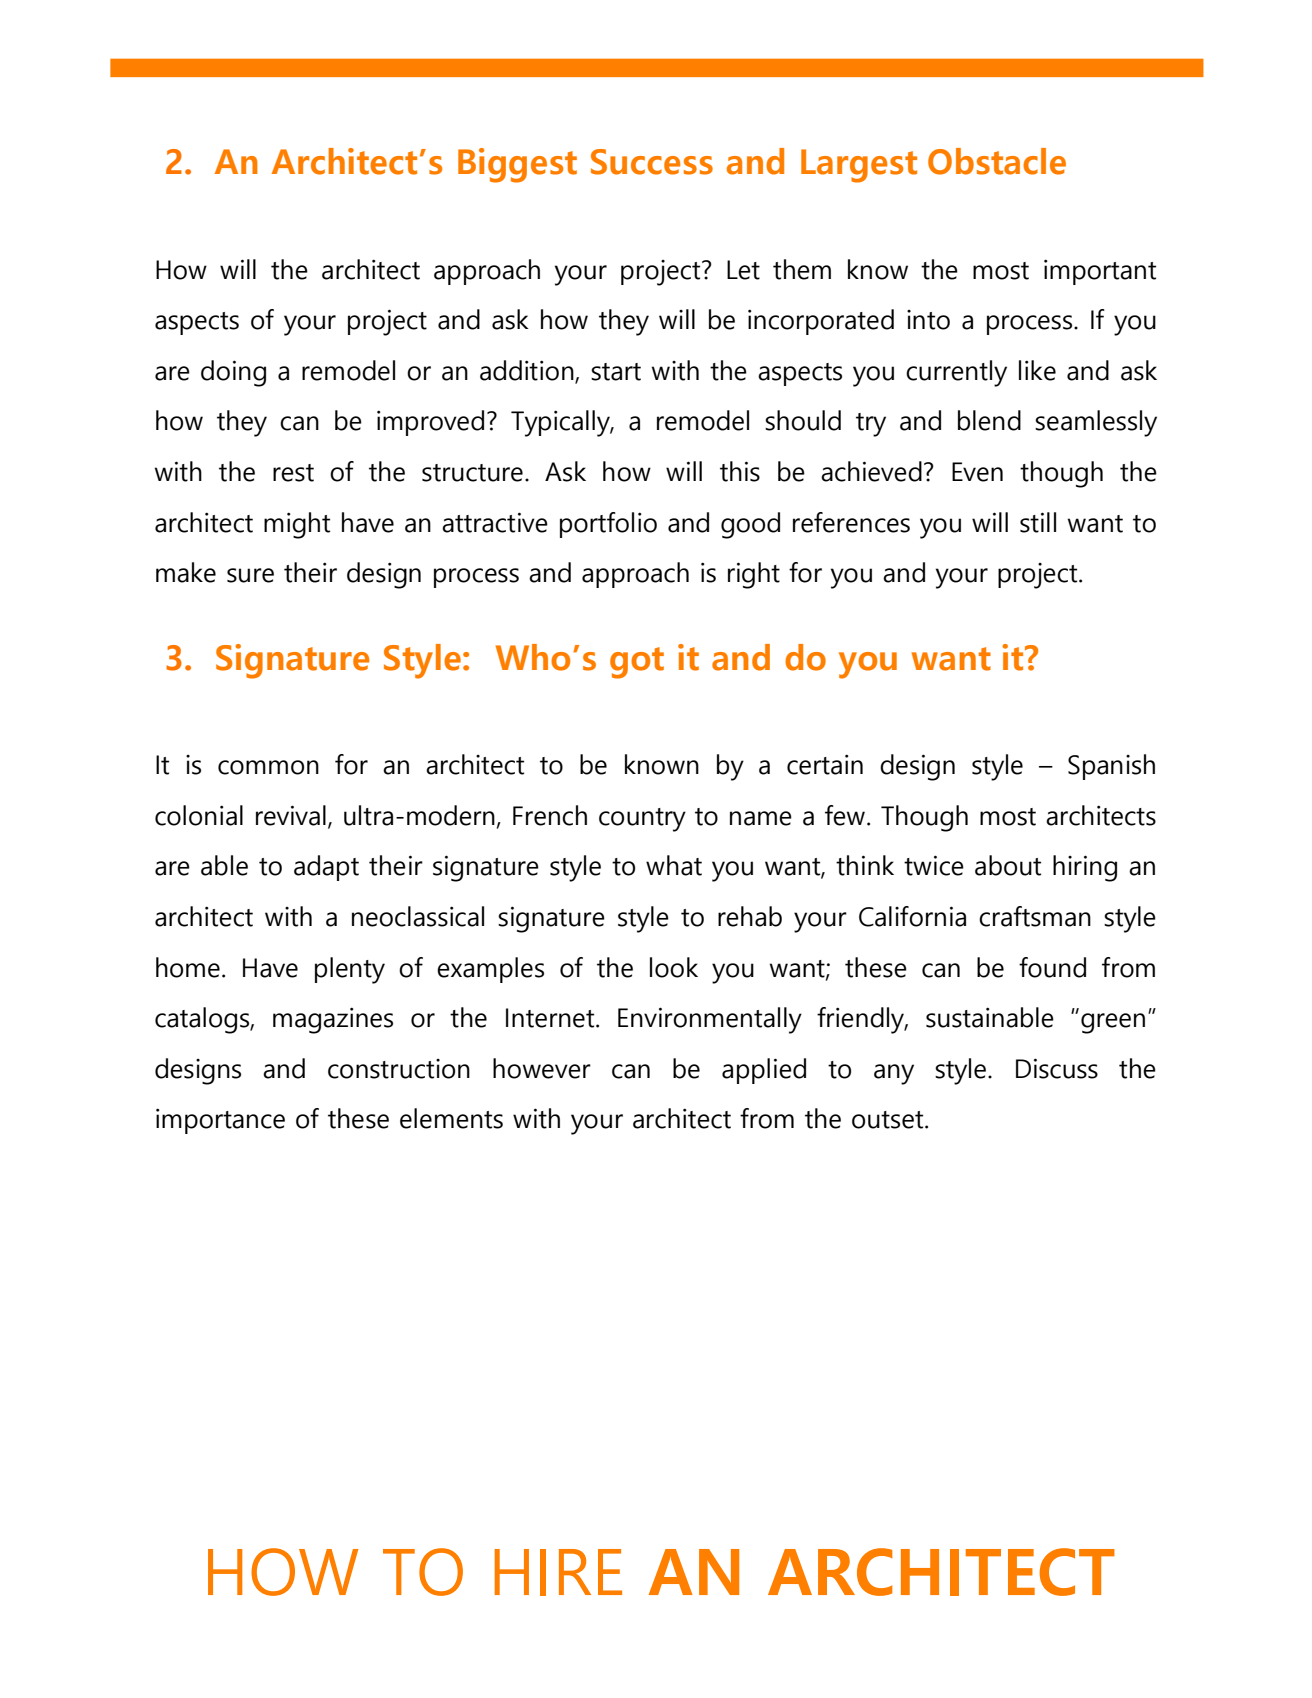 Image resolution: width=1312 pixels, height=1698 pixels. What do you see at coordinates (652, 162) in the document?
I see `Success` at bounding box center [652, 162].
